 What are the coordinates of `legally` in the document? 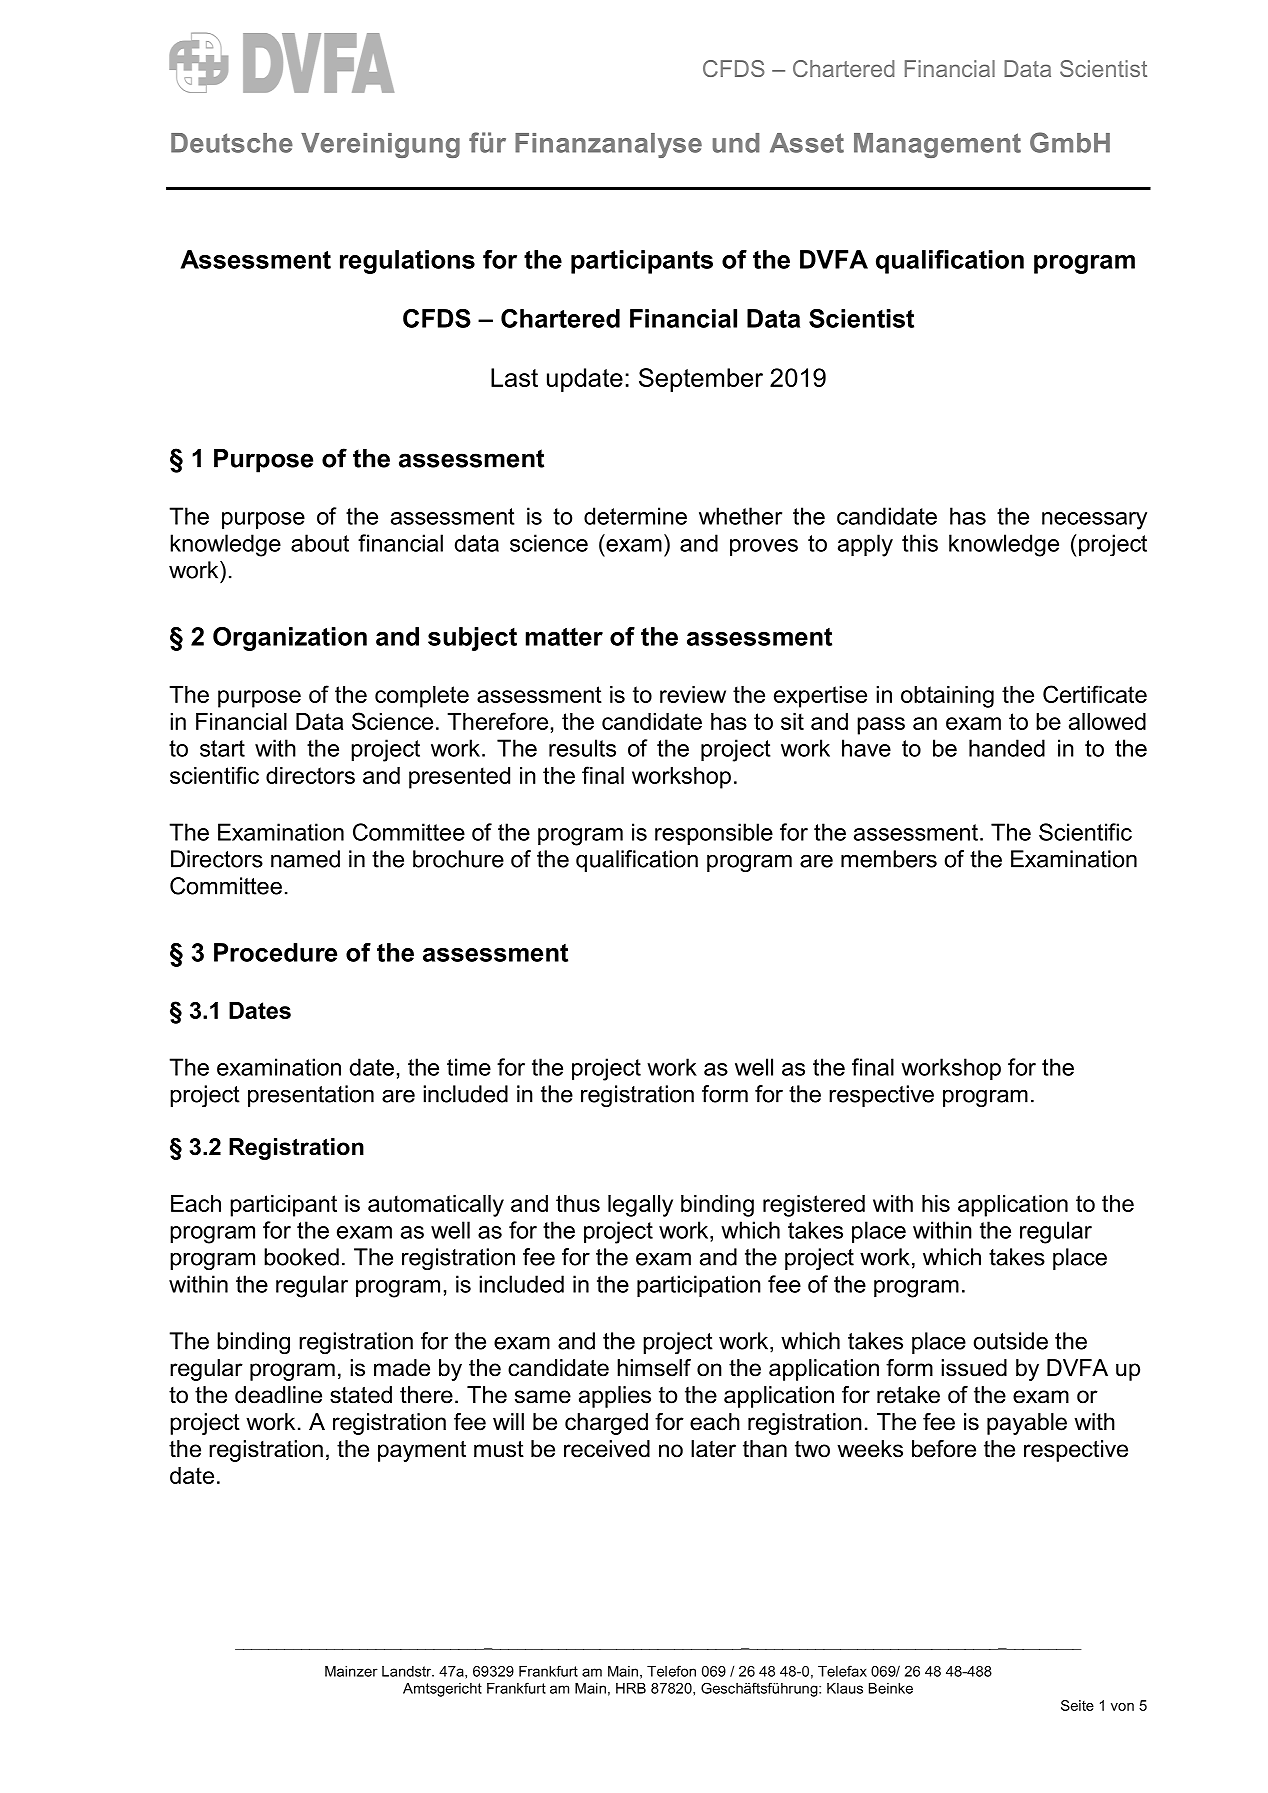 It's located at (640, 1206).
